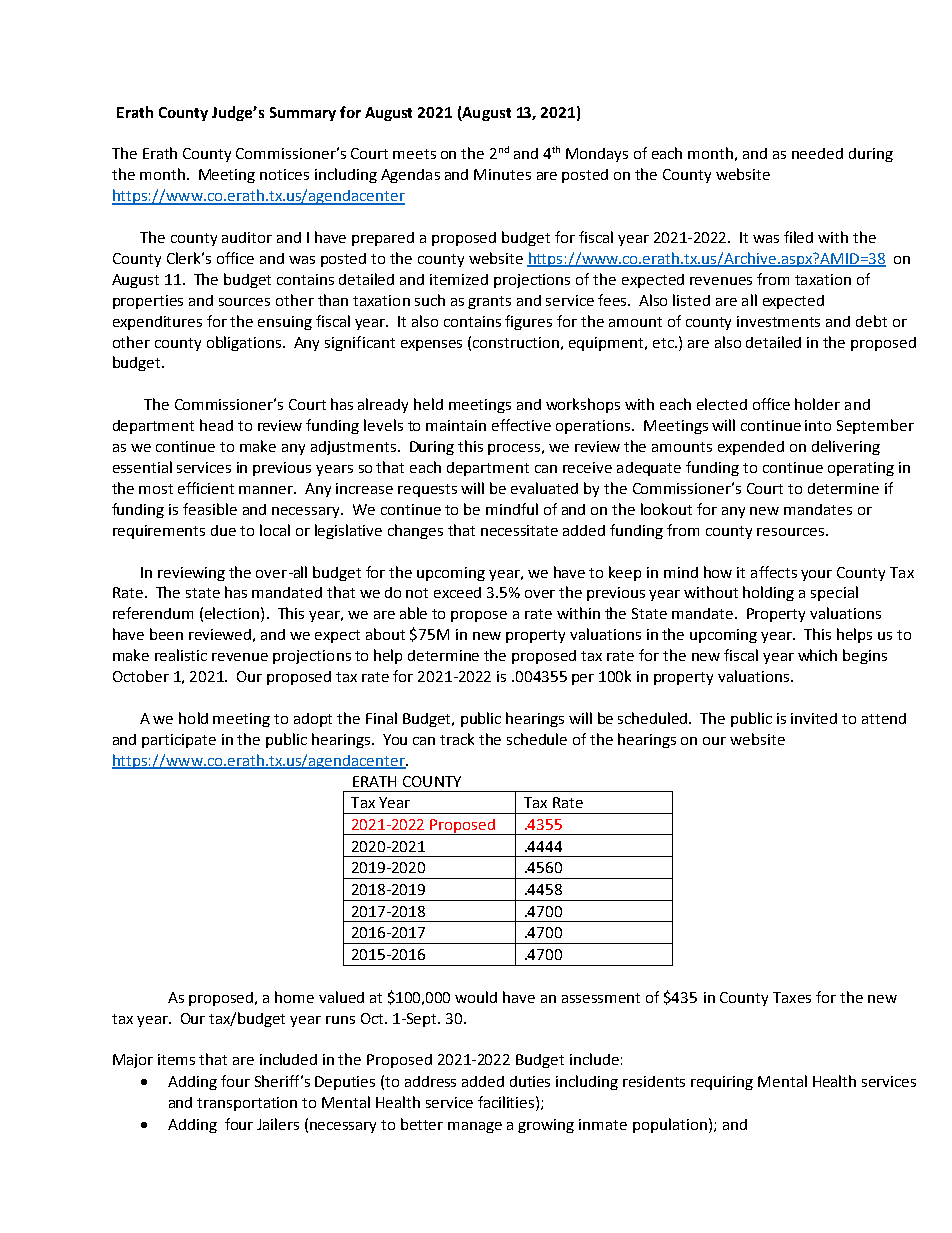 This screenshot has height=1233, width=952. What do you see at coordinates (544, 488) in the screenshot?
I see `evaluated` at bounding box center [544, 488].
